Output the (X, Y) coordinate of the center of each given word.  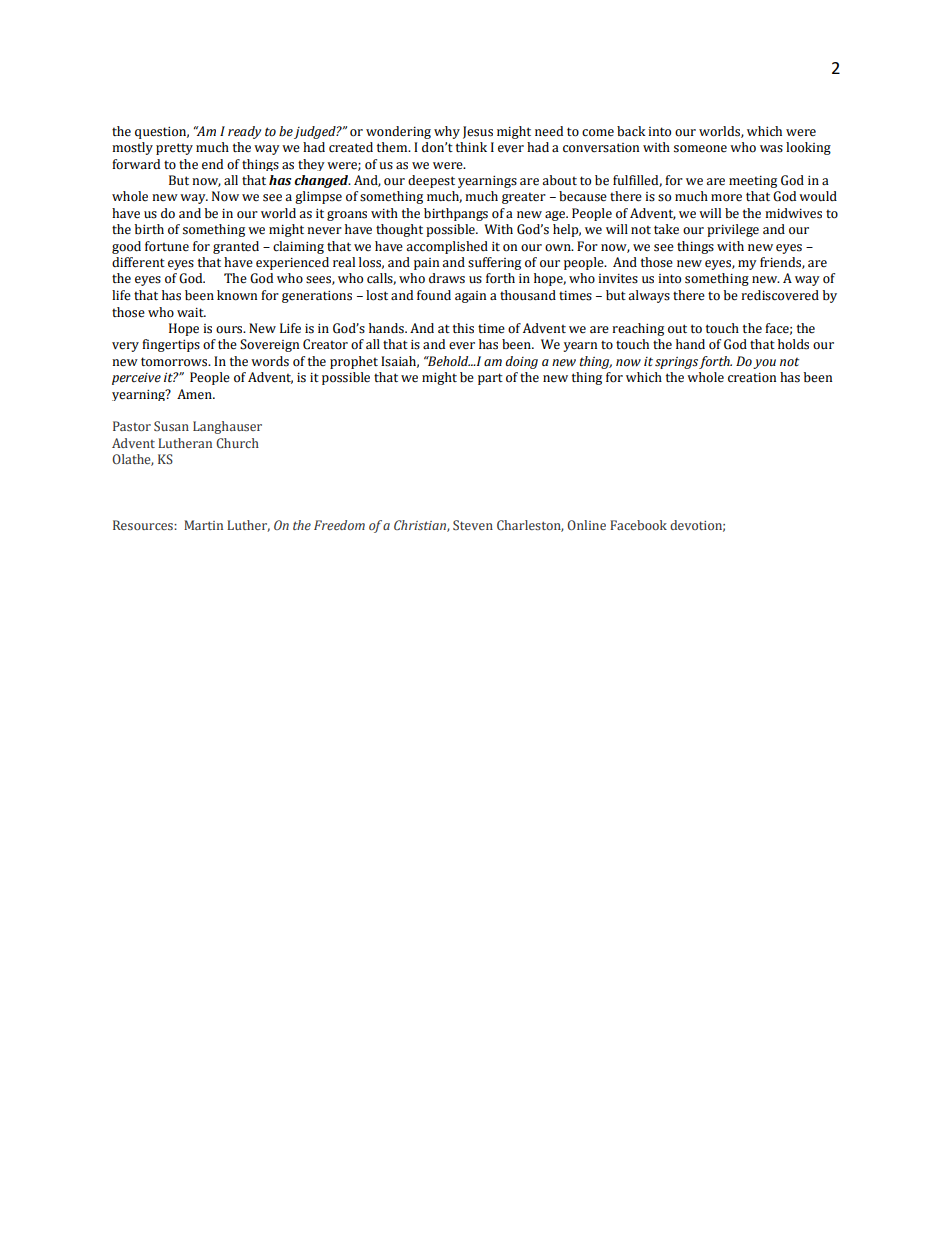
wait (191, 312)
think (471, 147)
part (490, 379)
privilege (733, 230)
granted (236, 247)
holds (793, 344)
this (463, 328)
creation (752, 378)
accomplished (447, 247)
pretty (174, 149)
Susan (171, 426)
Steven (473, 525)
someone (700, 149)
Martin (203, 525)
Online (586, 525)
